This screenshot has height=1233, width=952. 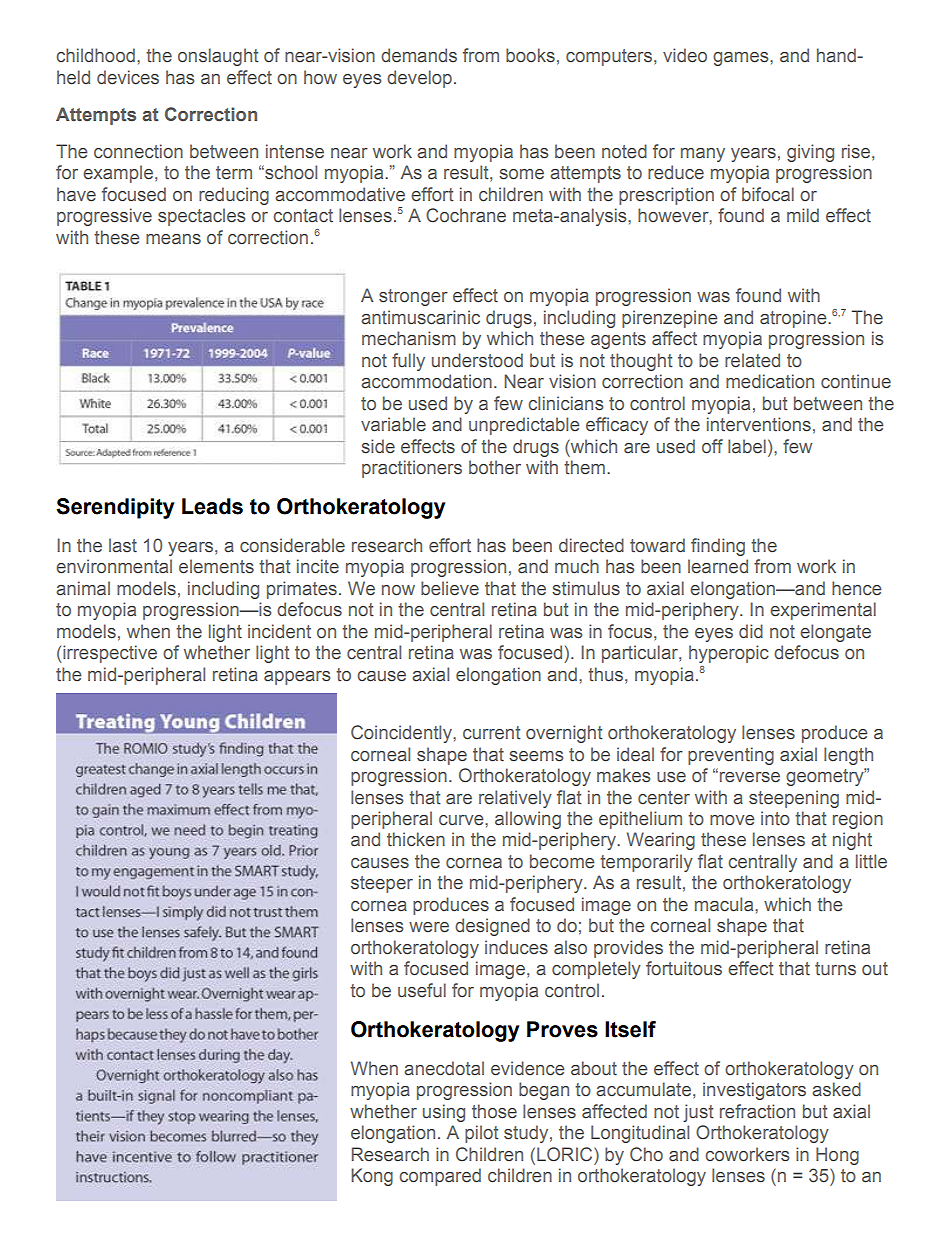 What do you see at coordinates (742, 59) in the screenshot?
I see `games` at bounding box center [742, 59].
